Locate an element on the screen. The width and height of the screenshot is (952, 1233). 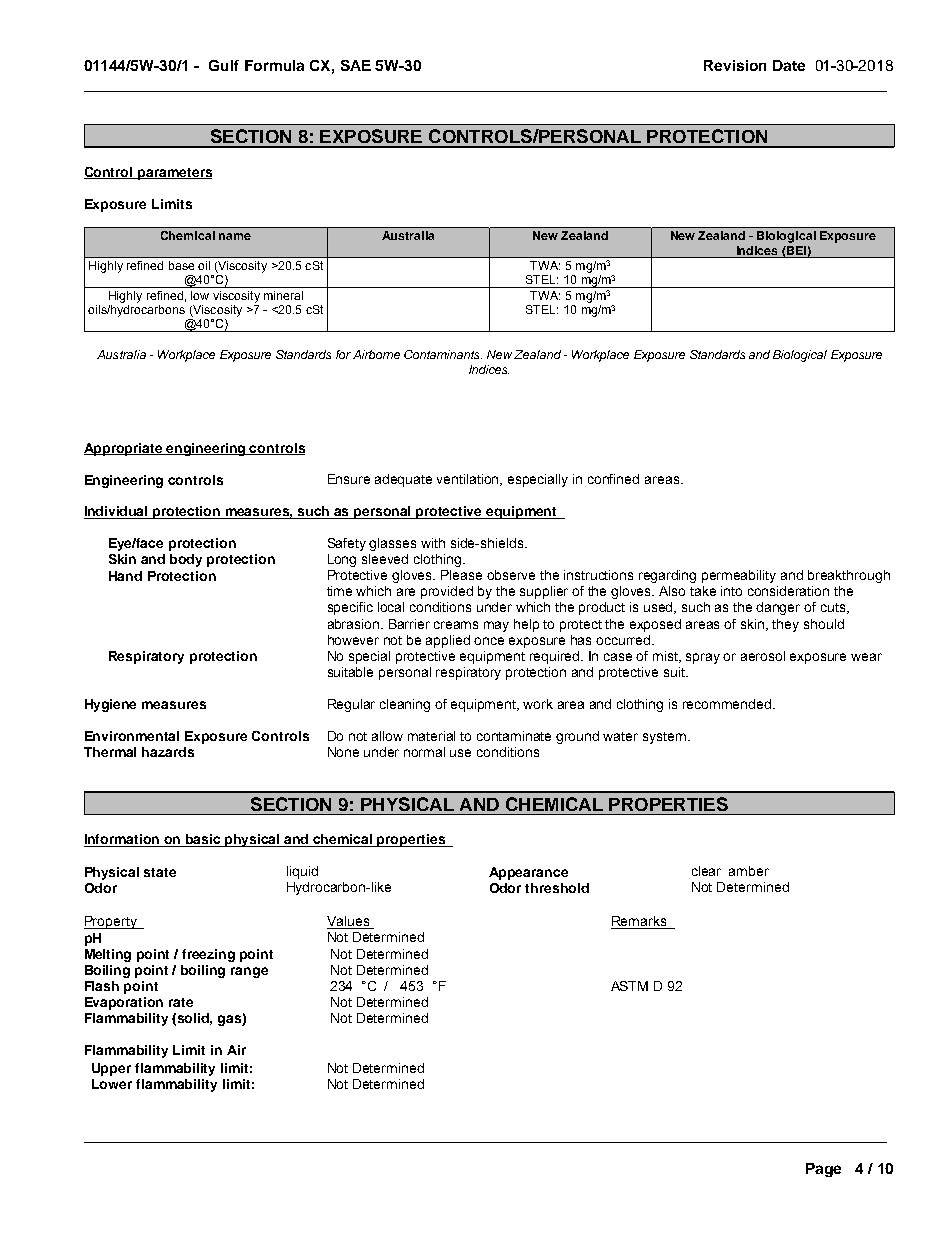
body is located at coordinates (186, 560).
